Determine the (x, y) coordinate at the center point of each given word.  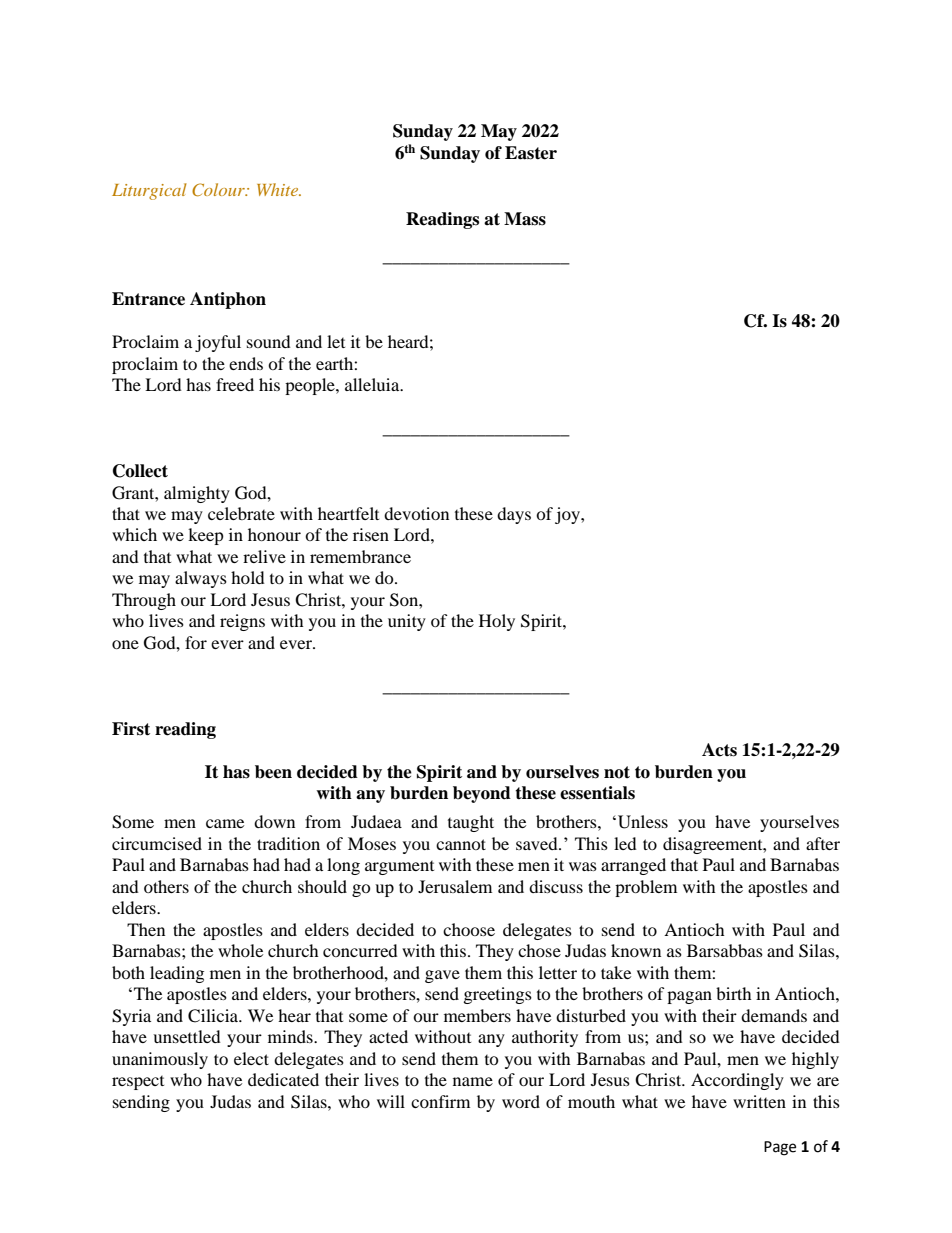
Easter (531, 153)
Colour (219, 190)
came (225, 823)
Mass (525, 219)
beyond (482, 794)
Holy (497, 622)
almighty (197, 494)
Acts (719, 750)
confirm (440, 1101)
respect (138, 1083)
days (514, 515)
